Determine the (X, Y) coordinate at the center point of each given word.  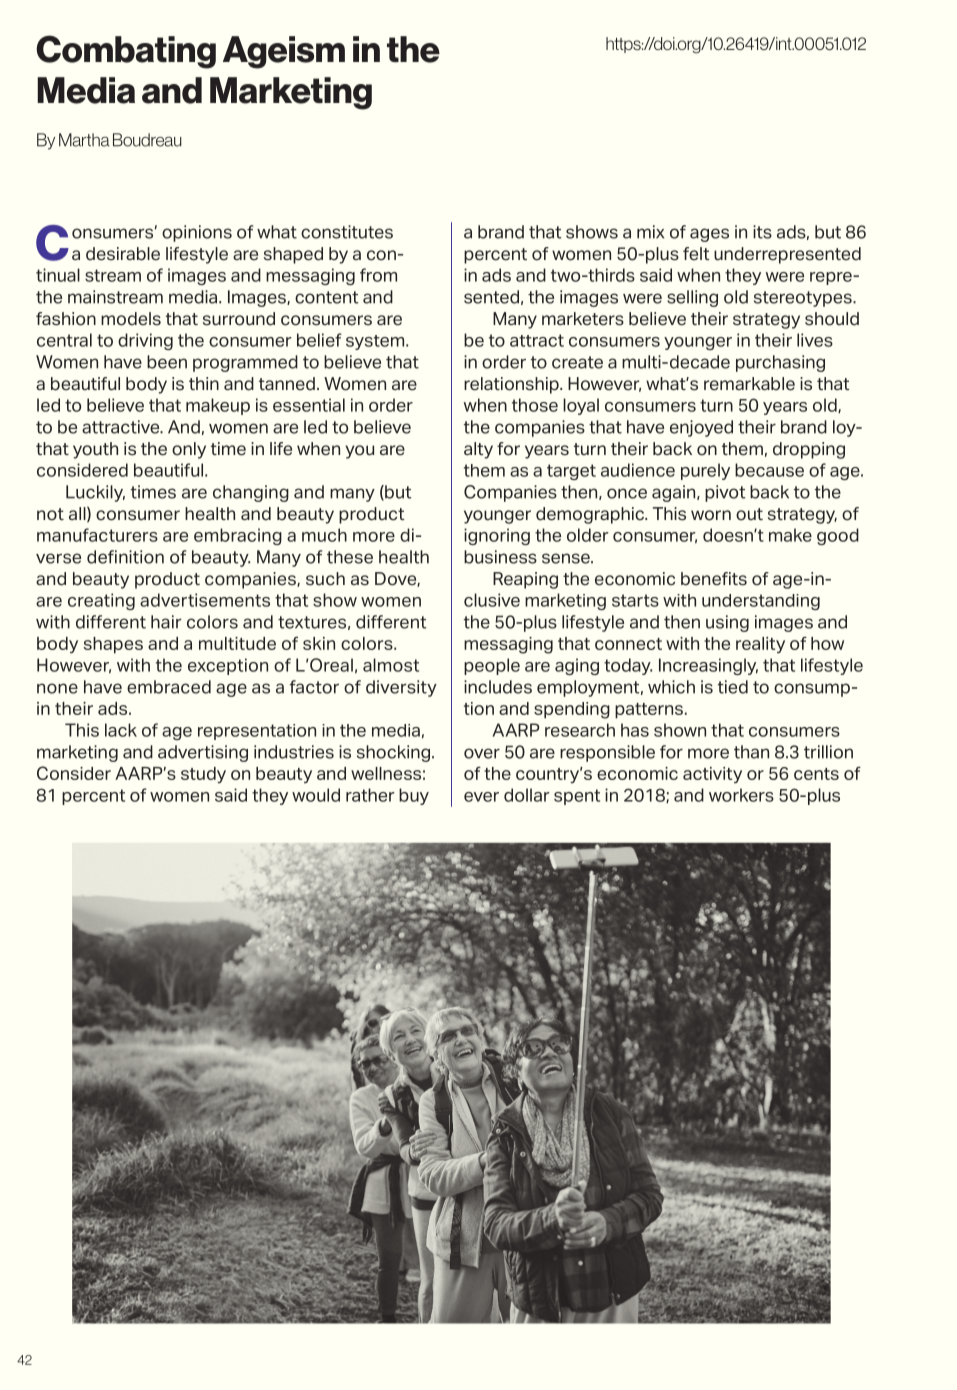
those (535, 405)
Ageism (284, 52)
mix (650, 232)
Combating (126, 52)
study (203, 775)
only (189, 450)
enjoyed (701, 428)
